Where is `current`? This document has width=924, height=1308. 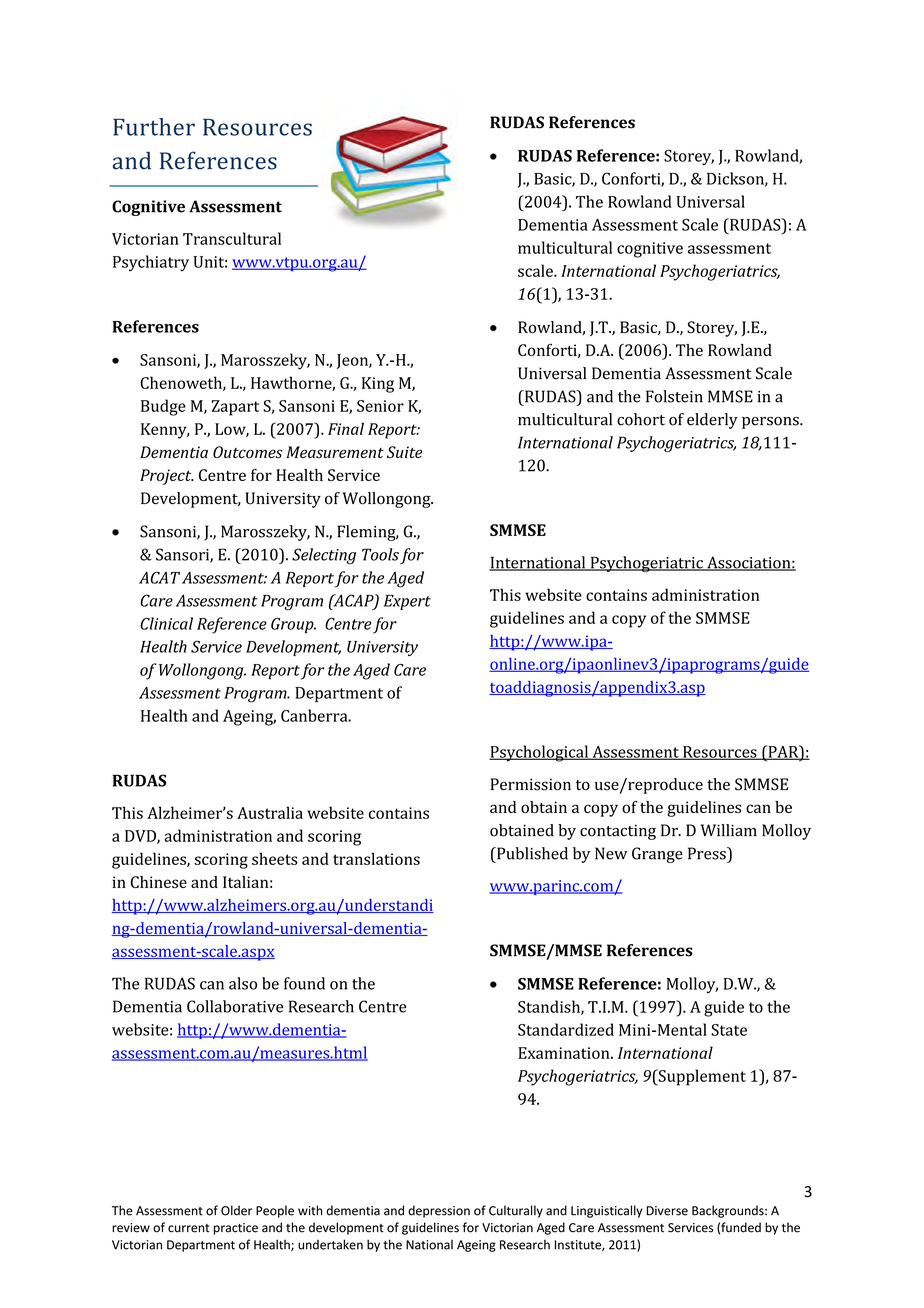
current is located at coordinates (189, 1228).
